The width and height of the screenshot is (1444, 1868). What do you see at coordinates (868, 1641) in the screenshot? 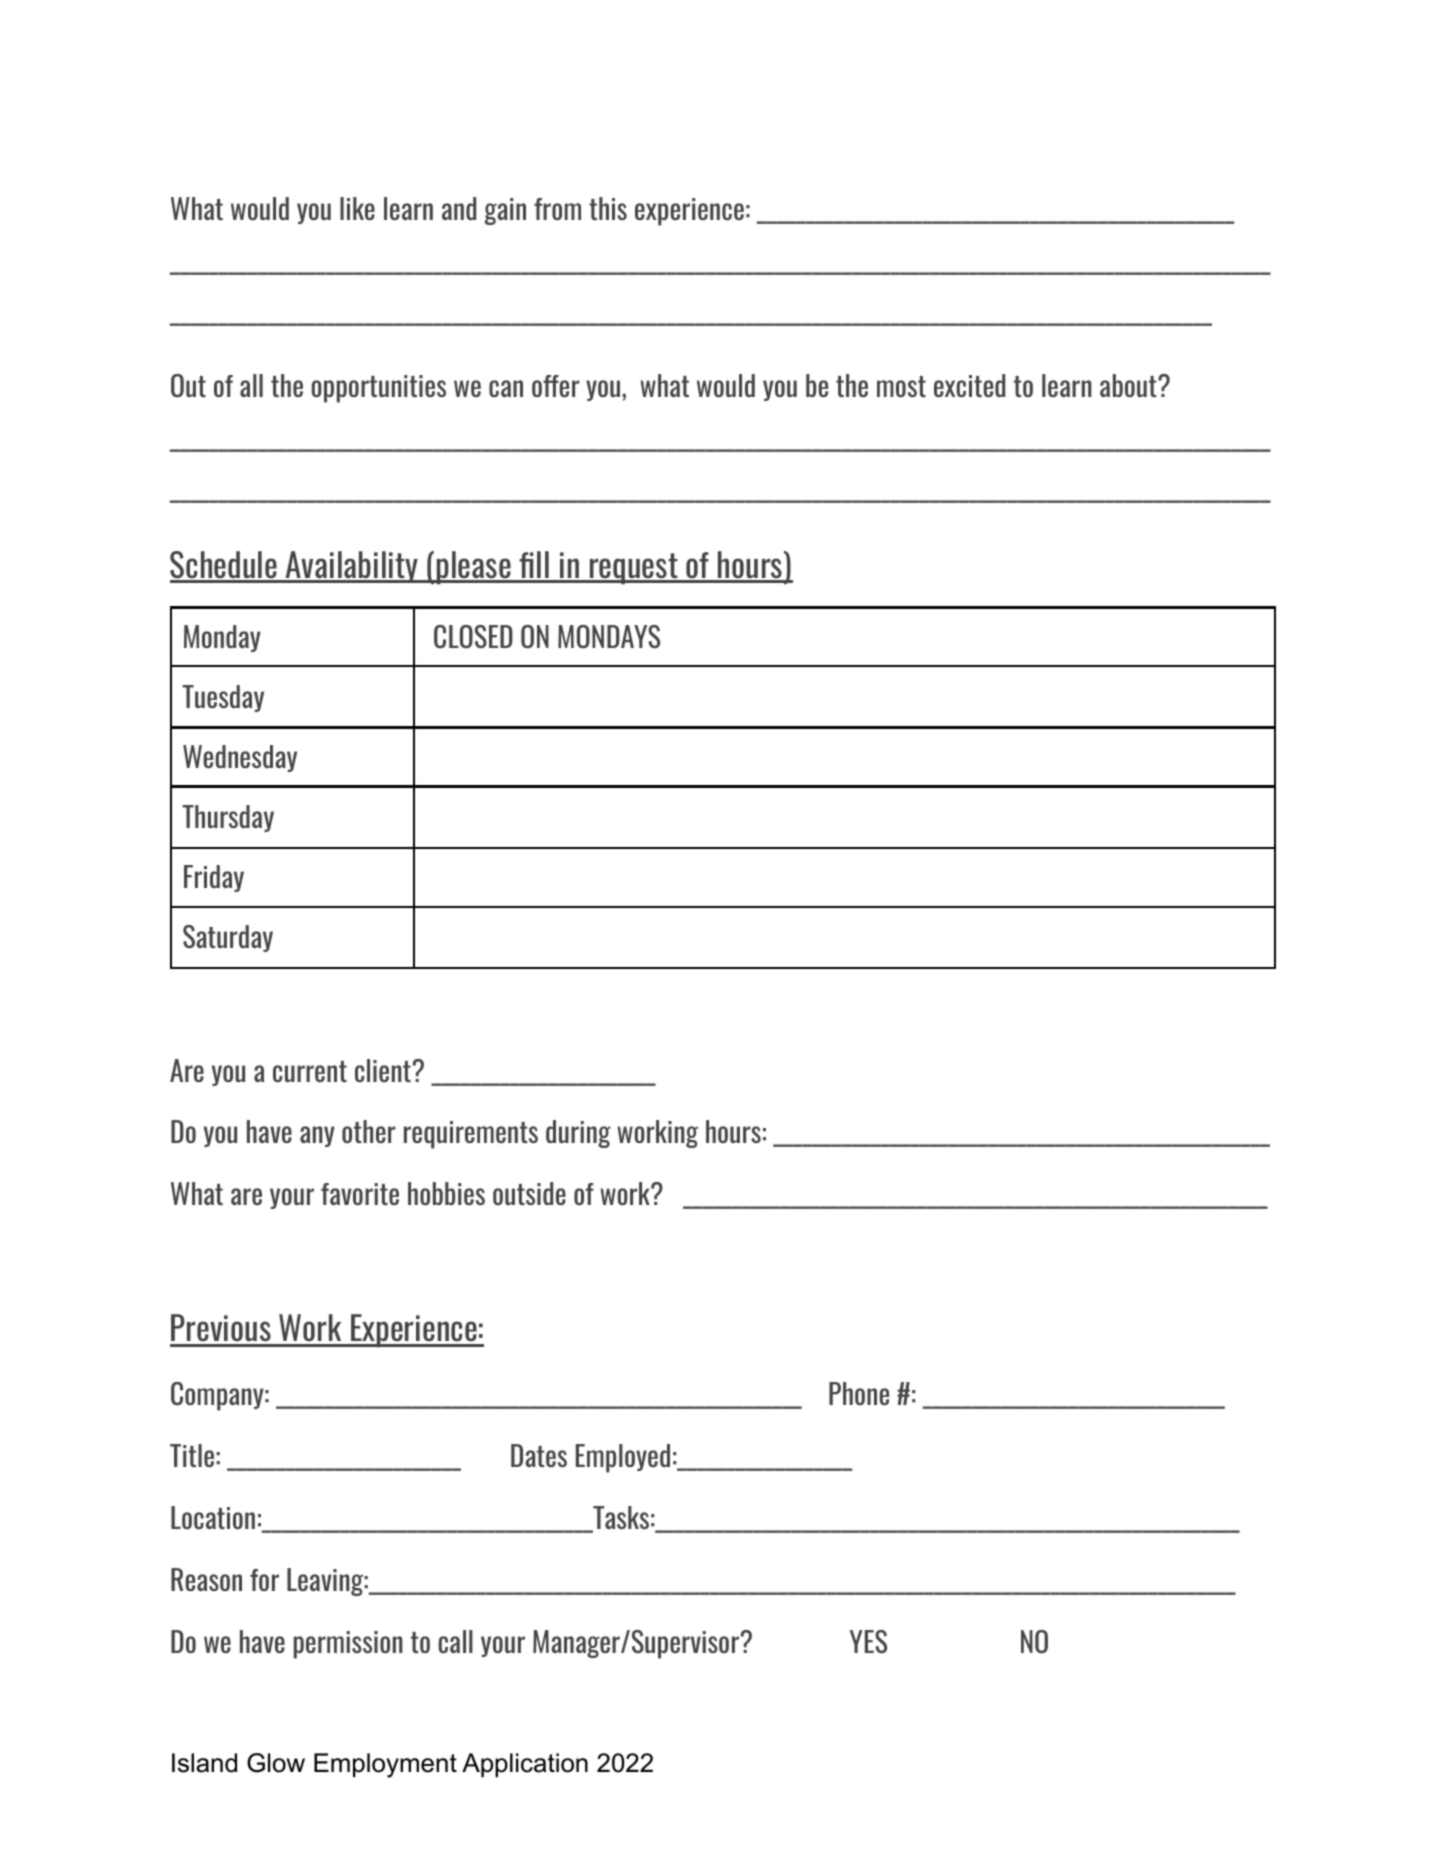
I see `YES` at bounding box center [868, 1641].
